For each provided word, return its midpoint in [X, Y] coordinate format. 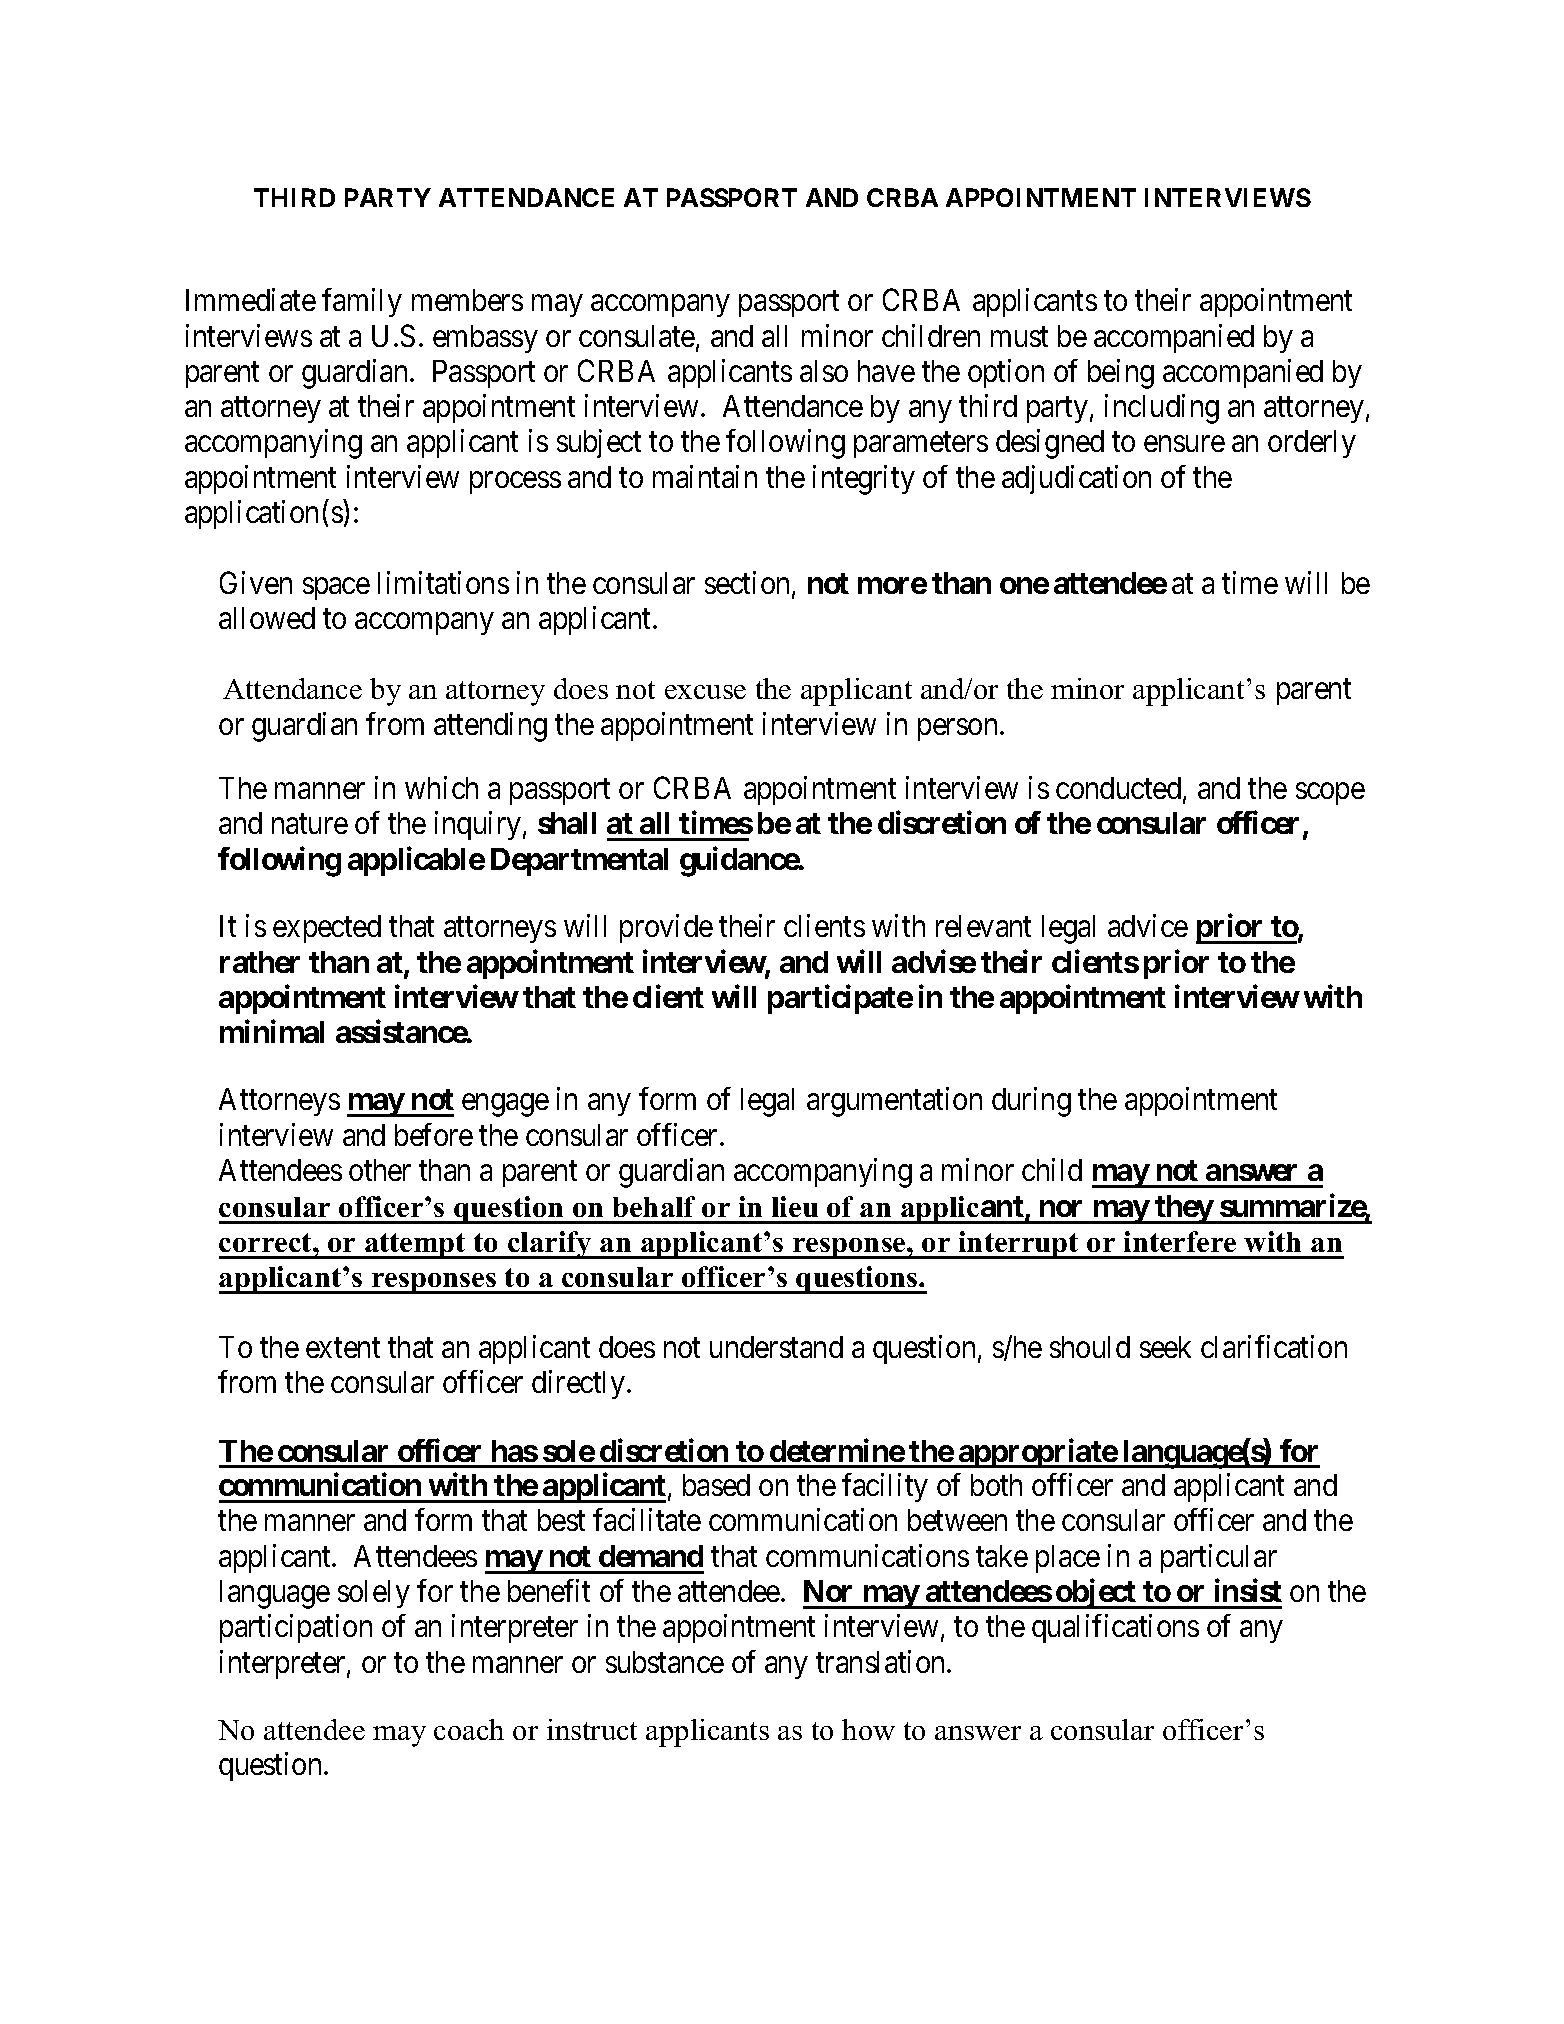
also [824, 371]
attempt [415, 1246]
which [441, 787]
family [362, 303]
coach [469, 1729]
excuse [705, 692]
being [1121, 374]
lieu [795, 1206]
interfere [1180, 1241]
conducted [1120, 789]
